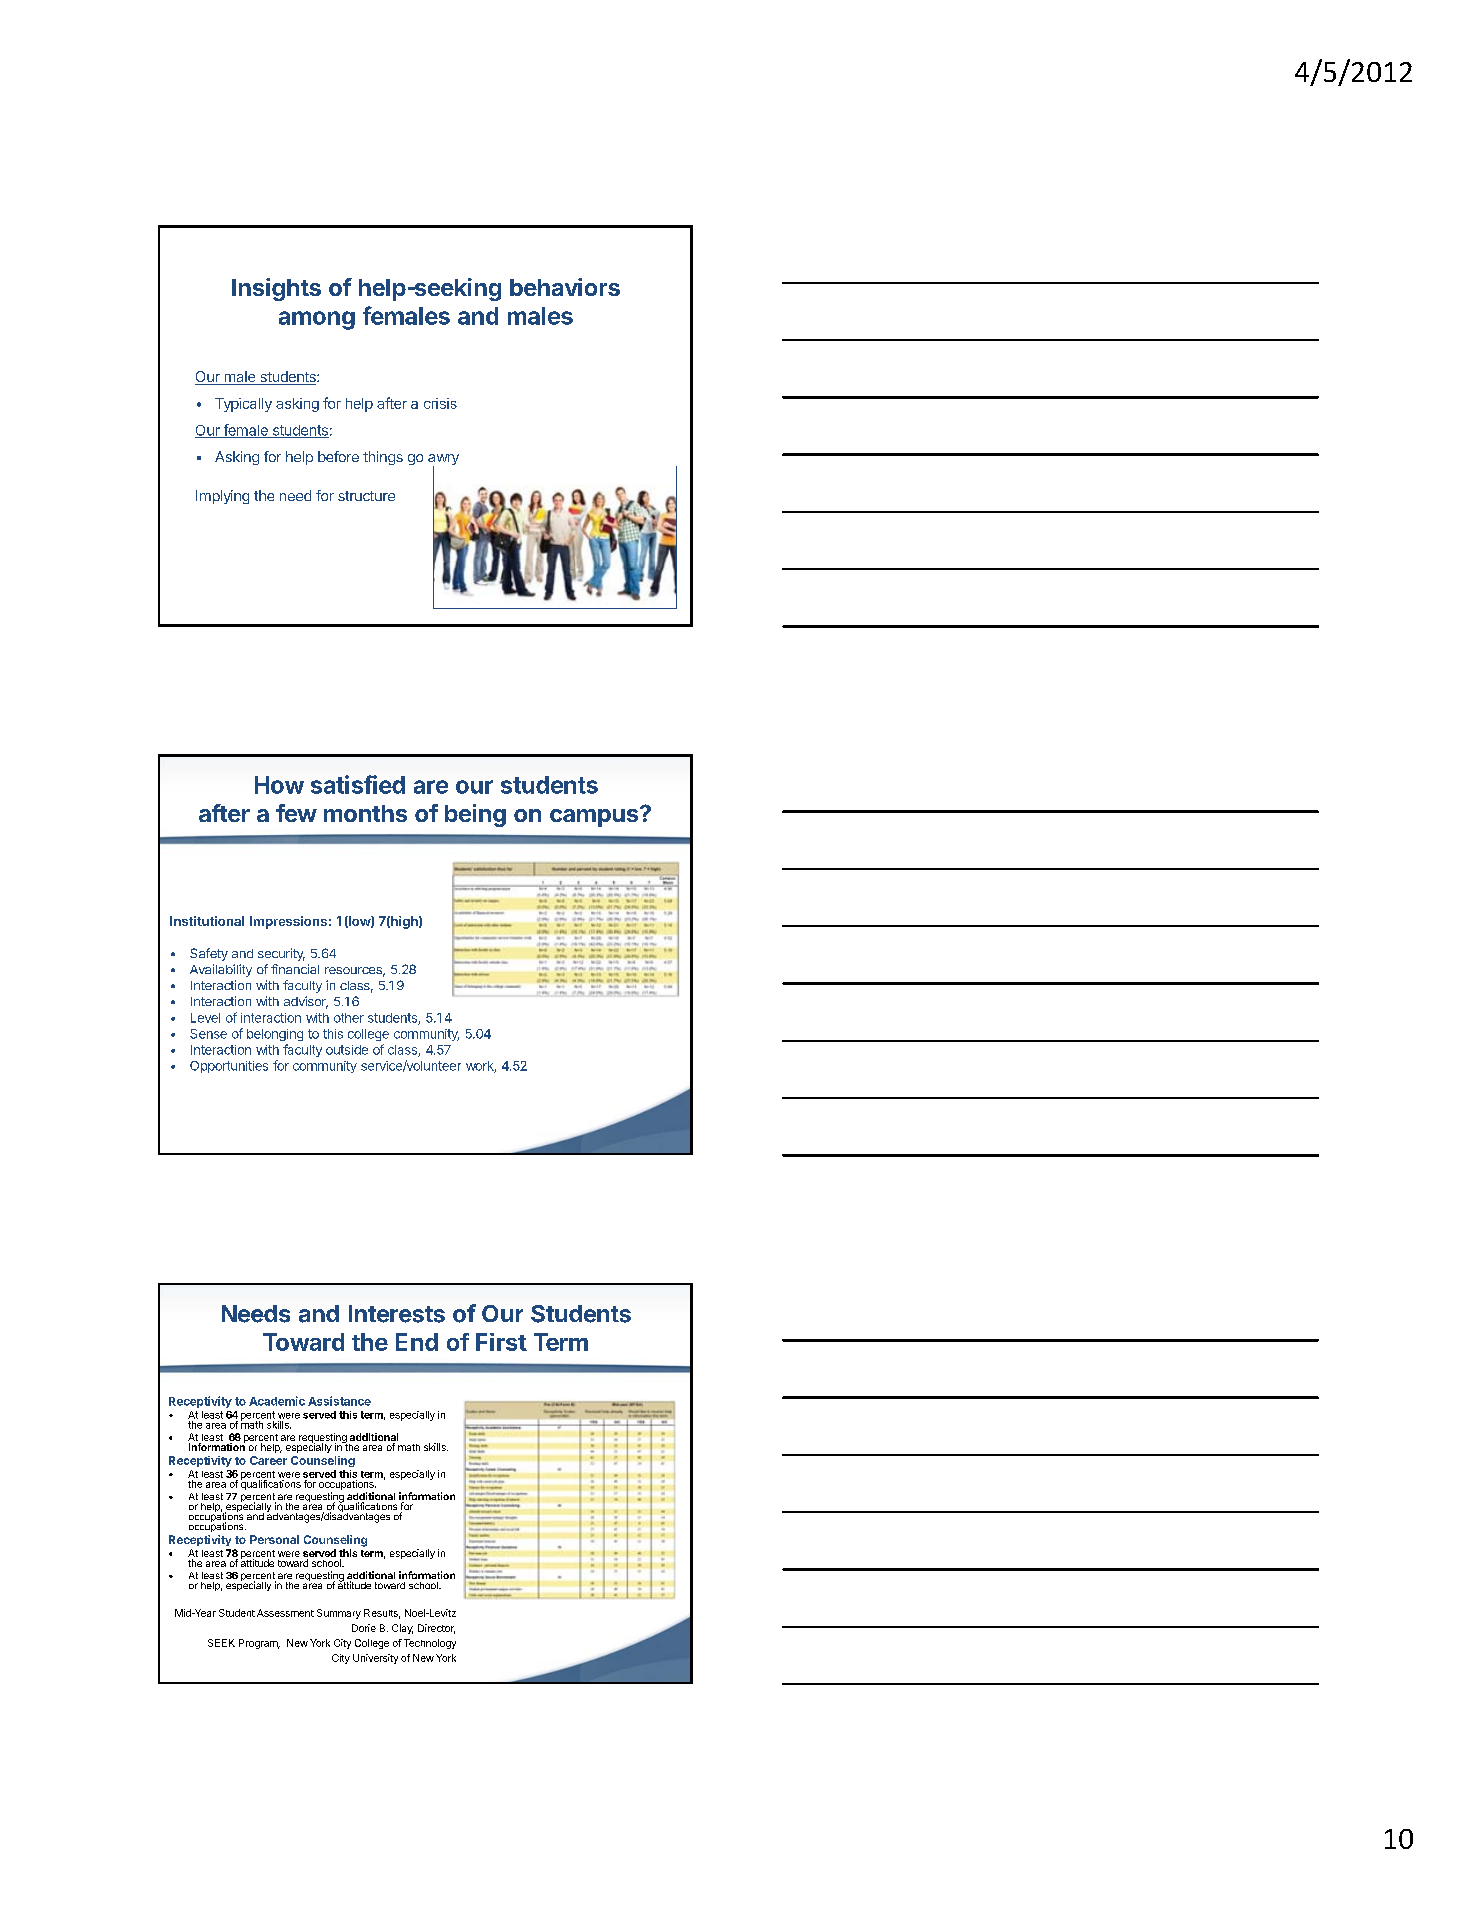 The height and width of the page is (1910, 1476). I want to click on Insights, so click(276, 289).
